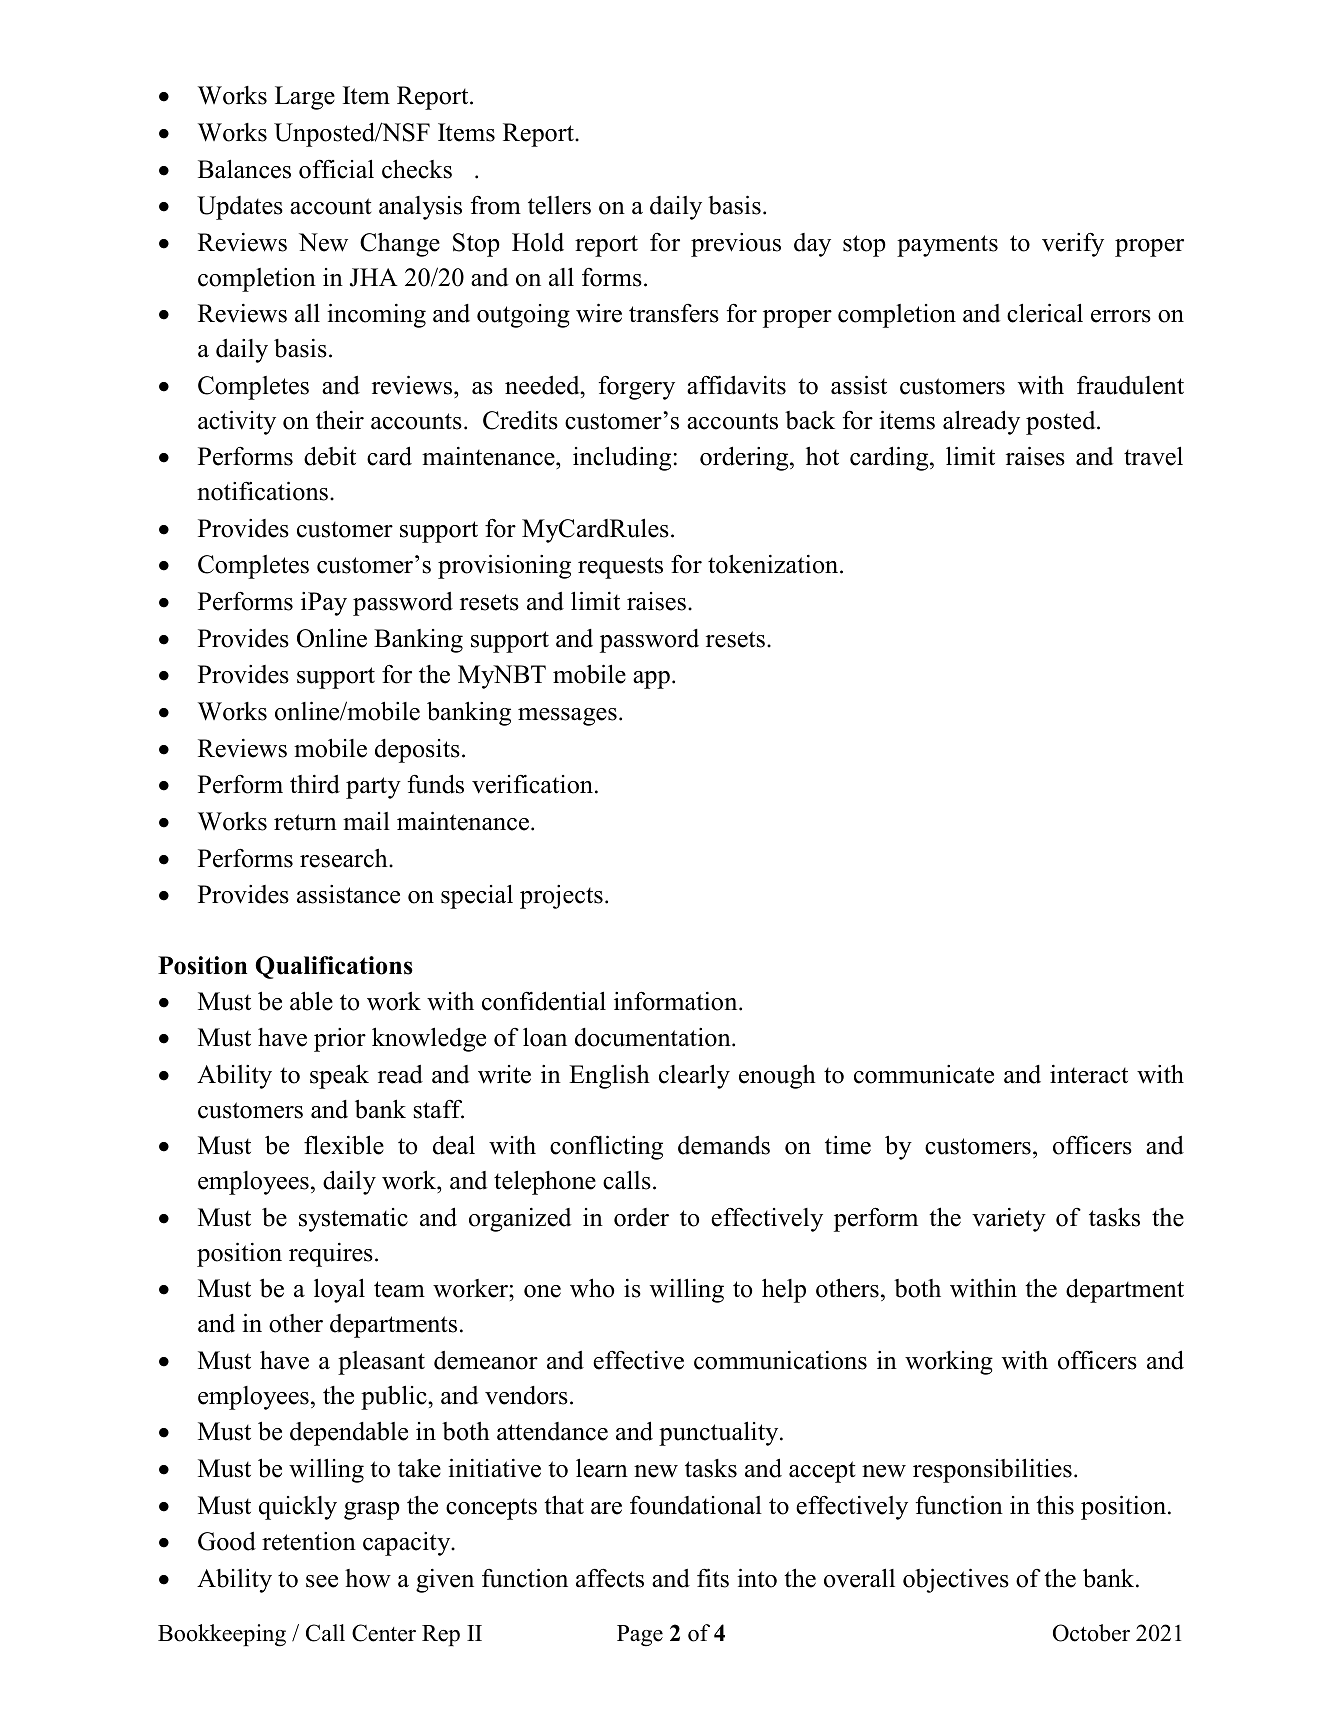  I want to click on variety, so click(1009, 1220).
